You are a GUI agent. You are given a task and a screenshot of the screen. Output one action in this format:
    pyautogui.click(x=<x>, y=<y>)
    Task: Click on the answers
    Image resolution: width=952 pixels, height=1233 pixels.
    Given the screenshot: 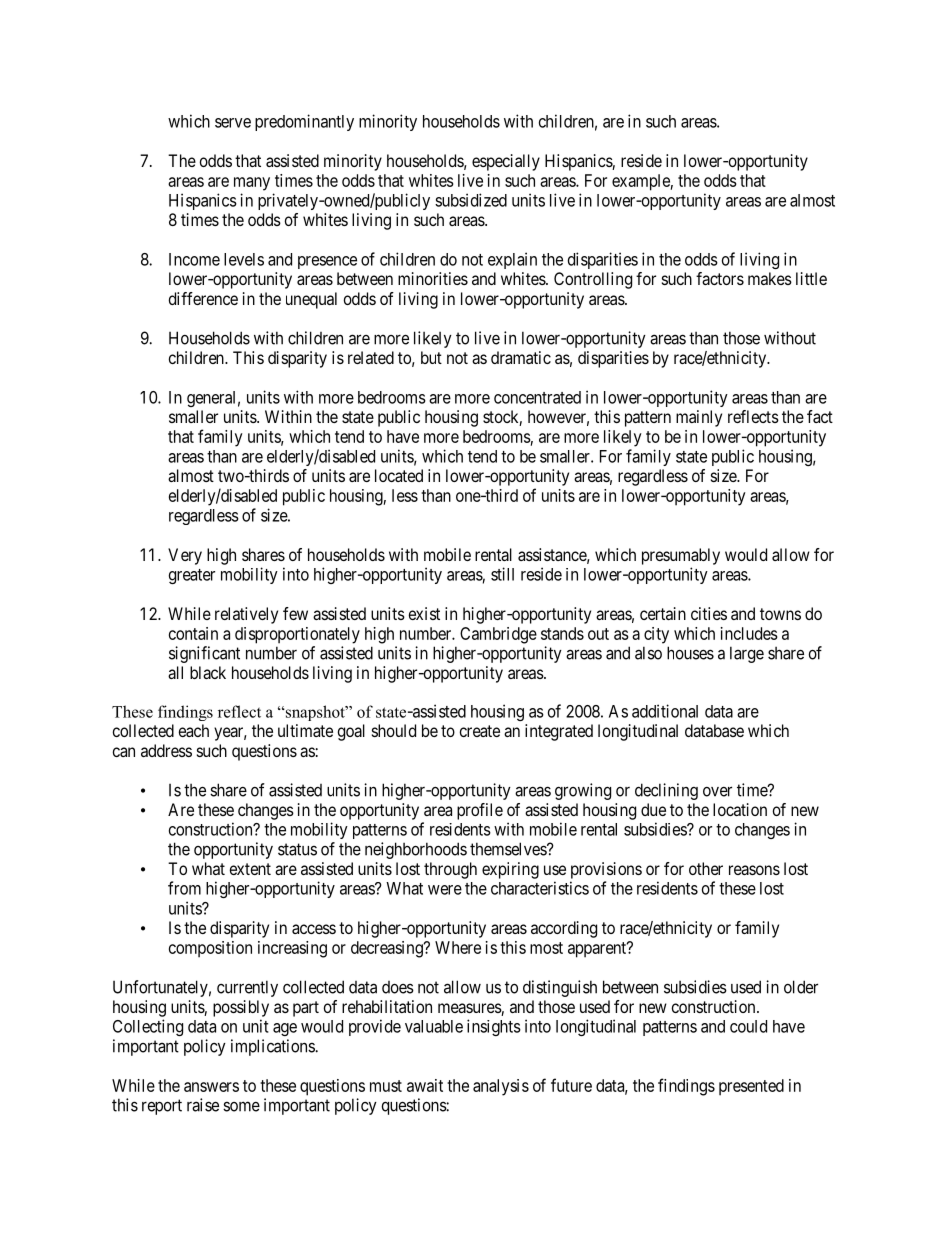 What is the action you would take?
    pyautogui.click(x=211, y=1087)
